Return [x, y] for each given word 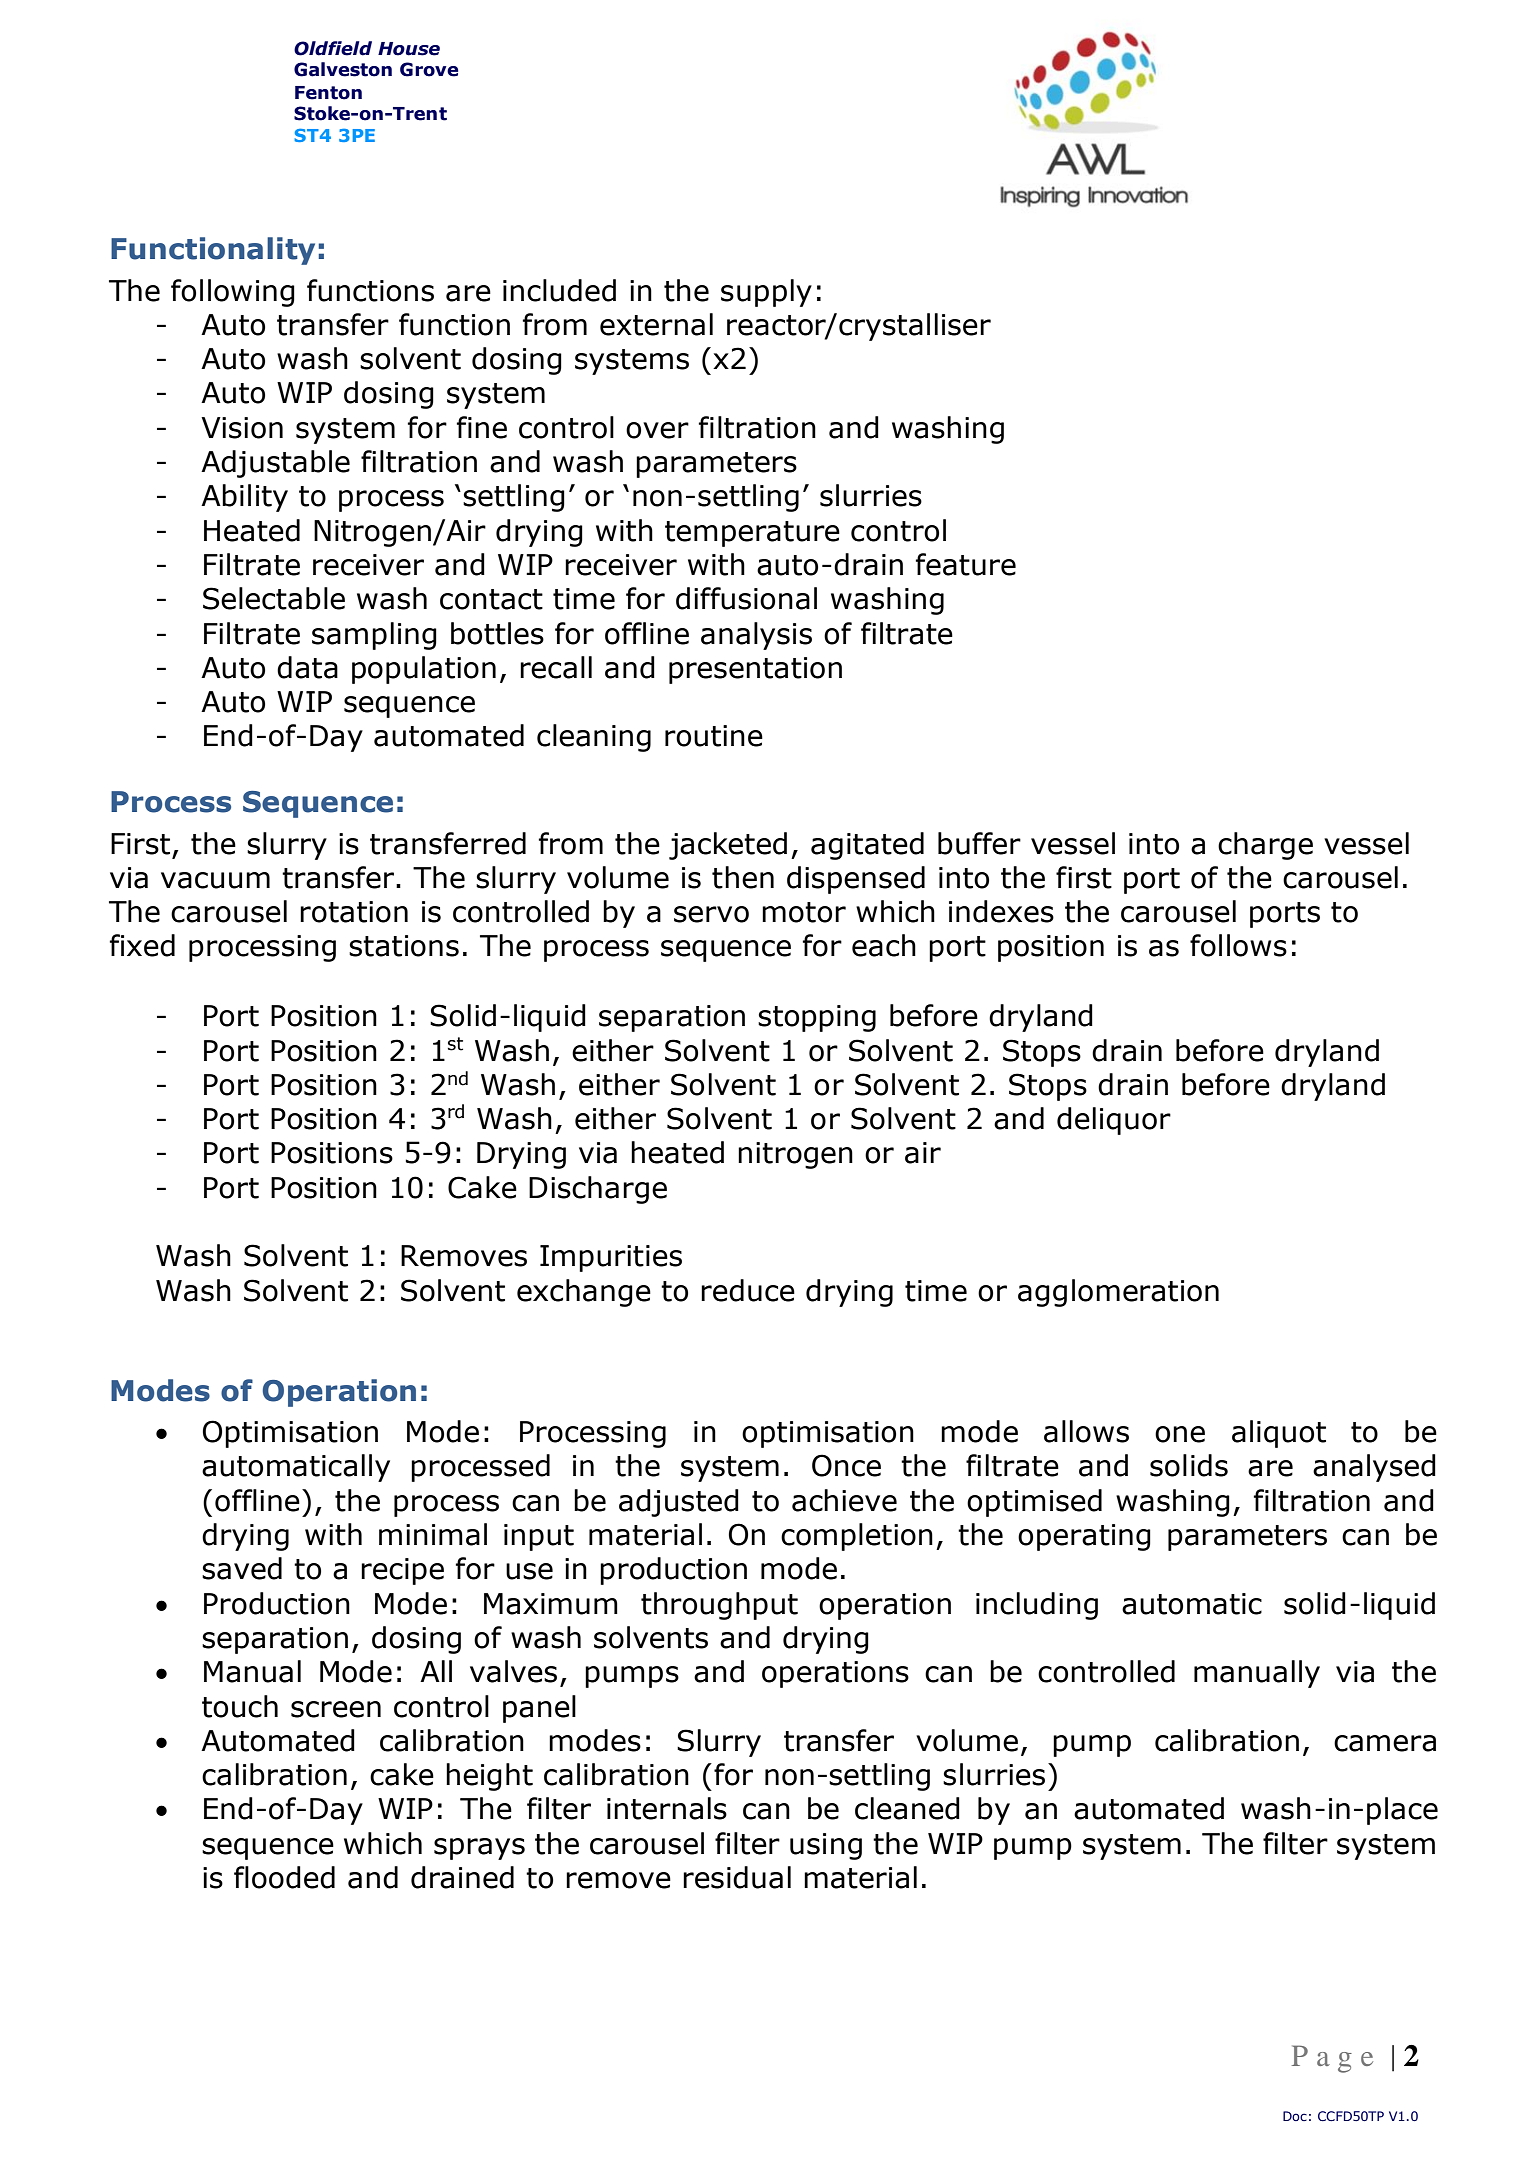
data [307, 667]
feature [966, 564]
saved [242, 1568]
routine [714, 736]
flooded [284, 1877]
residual [737, 1877]
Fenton [328, 93]
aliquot [1279, 1434]
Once [846, 1465]
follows [1238, 945]
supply [766, 293]
